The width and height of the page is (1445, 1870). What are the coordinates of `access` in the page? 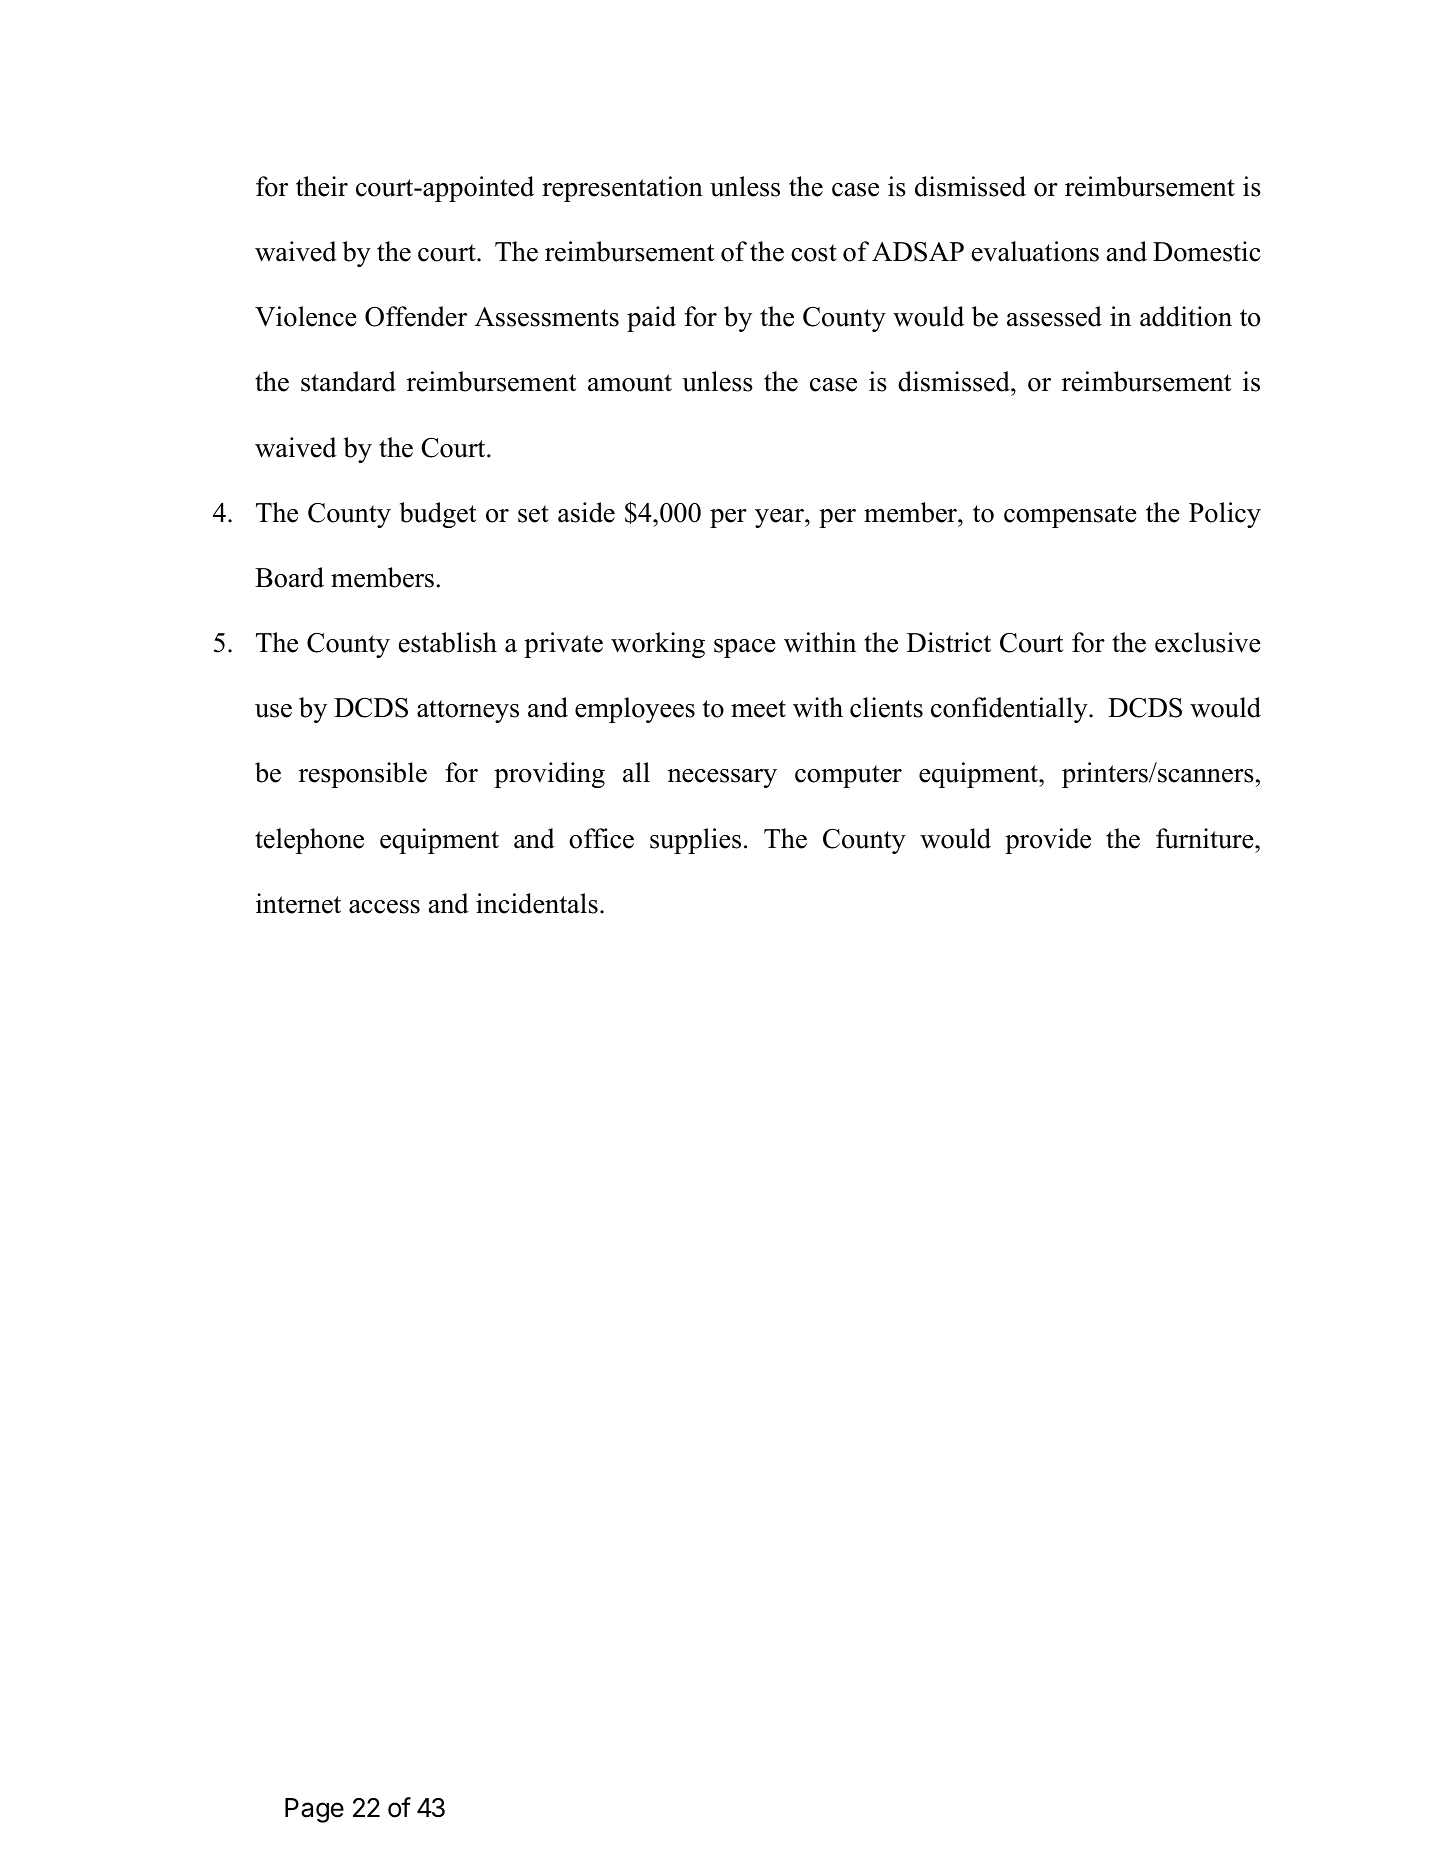 It's located at (384, 907).
